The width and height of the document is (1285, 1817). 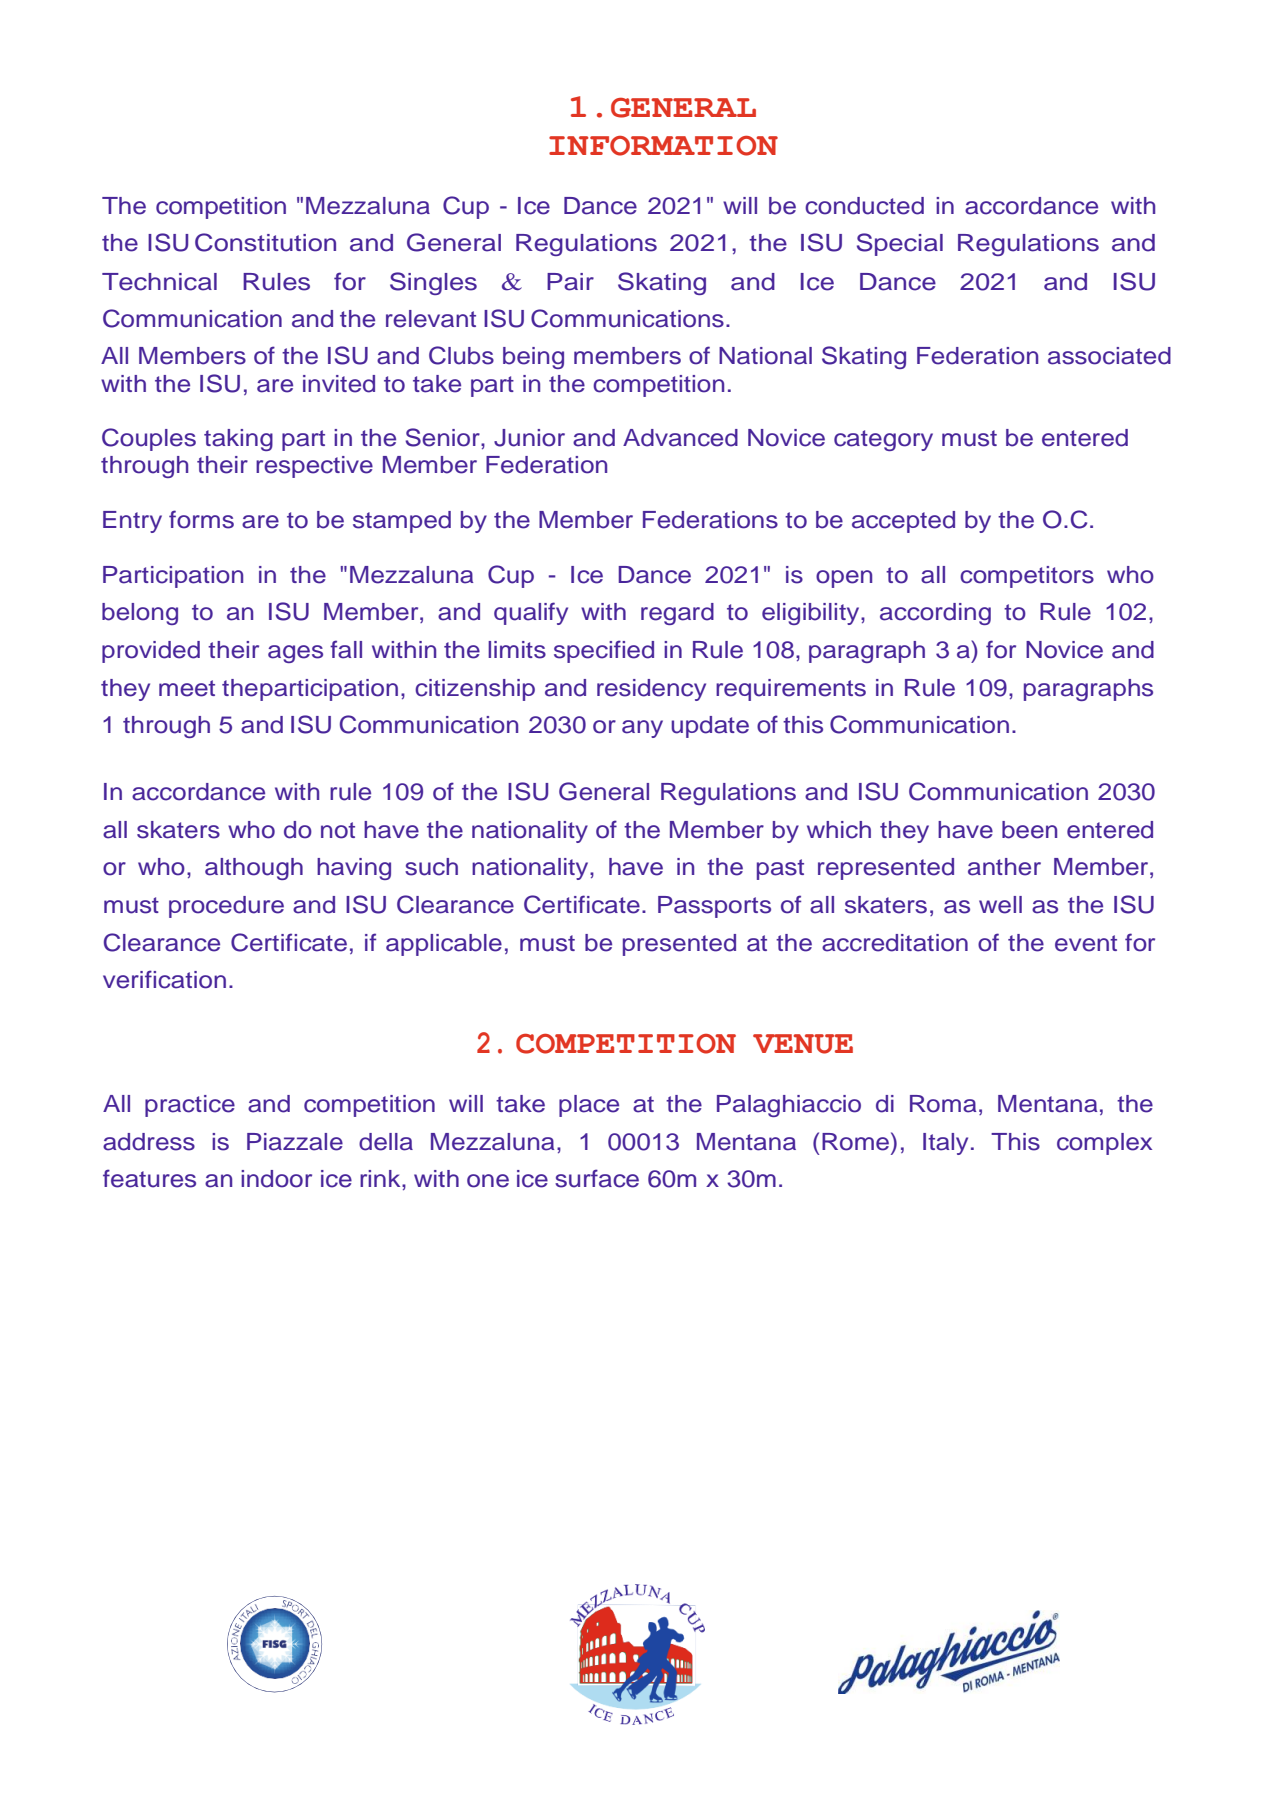 What do you see at coordinates (276, 1179) in the document?
I see `indoor` at bounding box center [276, 1179].
